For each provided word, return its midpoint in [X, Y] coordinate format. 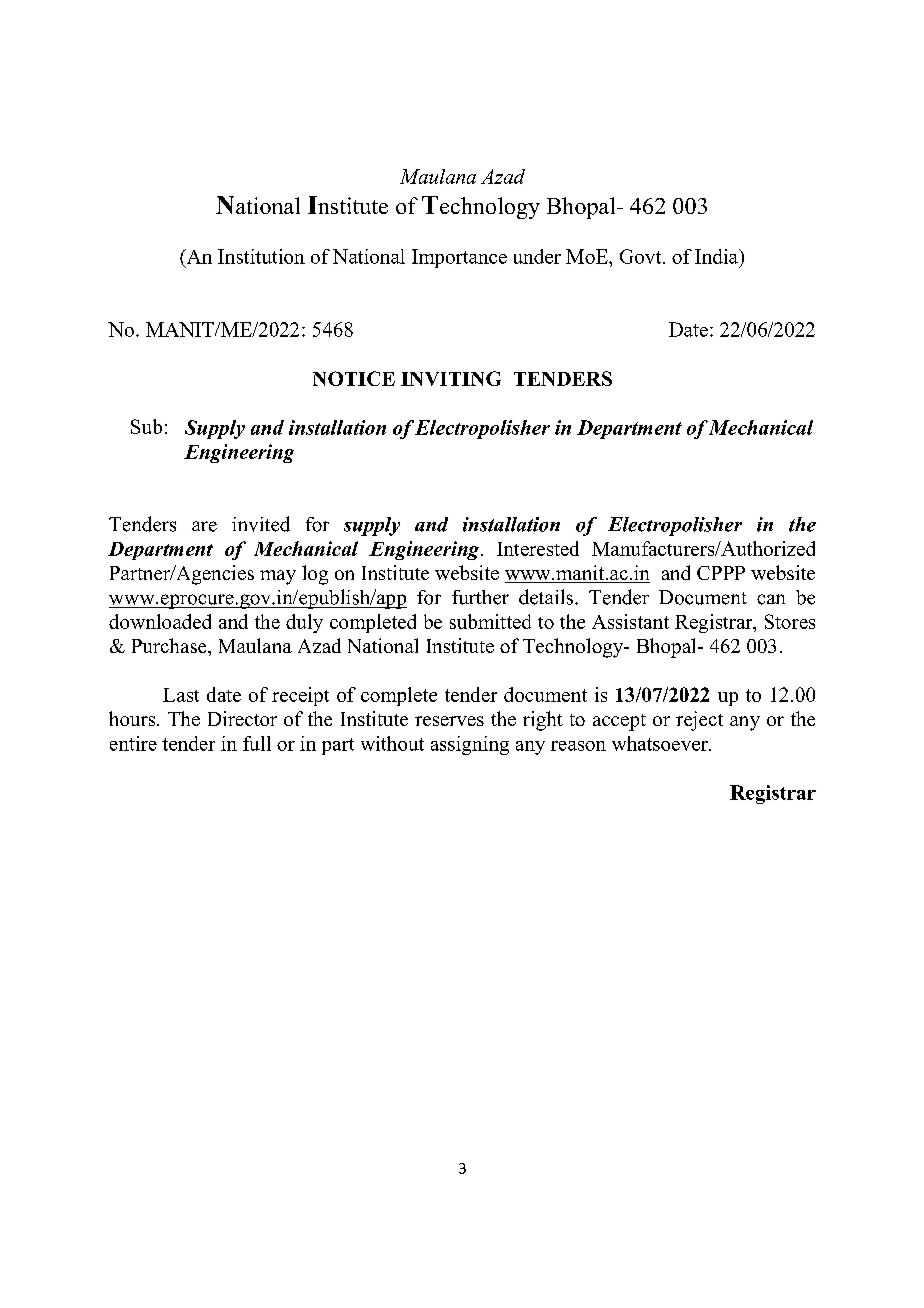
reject [699, 721]
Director [242, 718]
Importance [459, 258]
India [717, 256]
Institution [261, 256]
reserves [449, 721]
